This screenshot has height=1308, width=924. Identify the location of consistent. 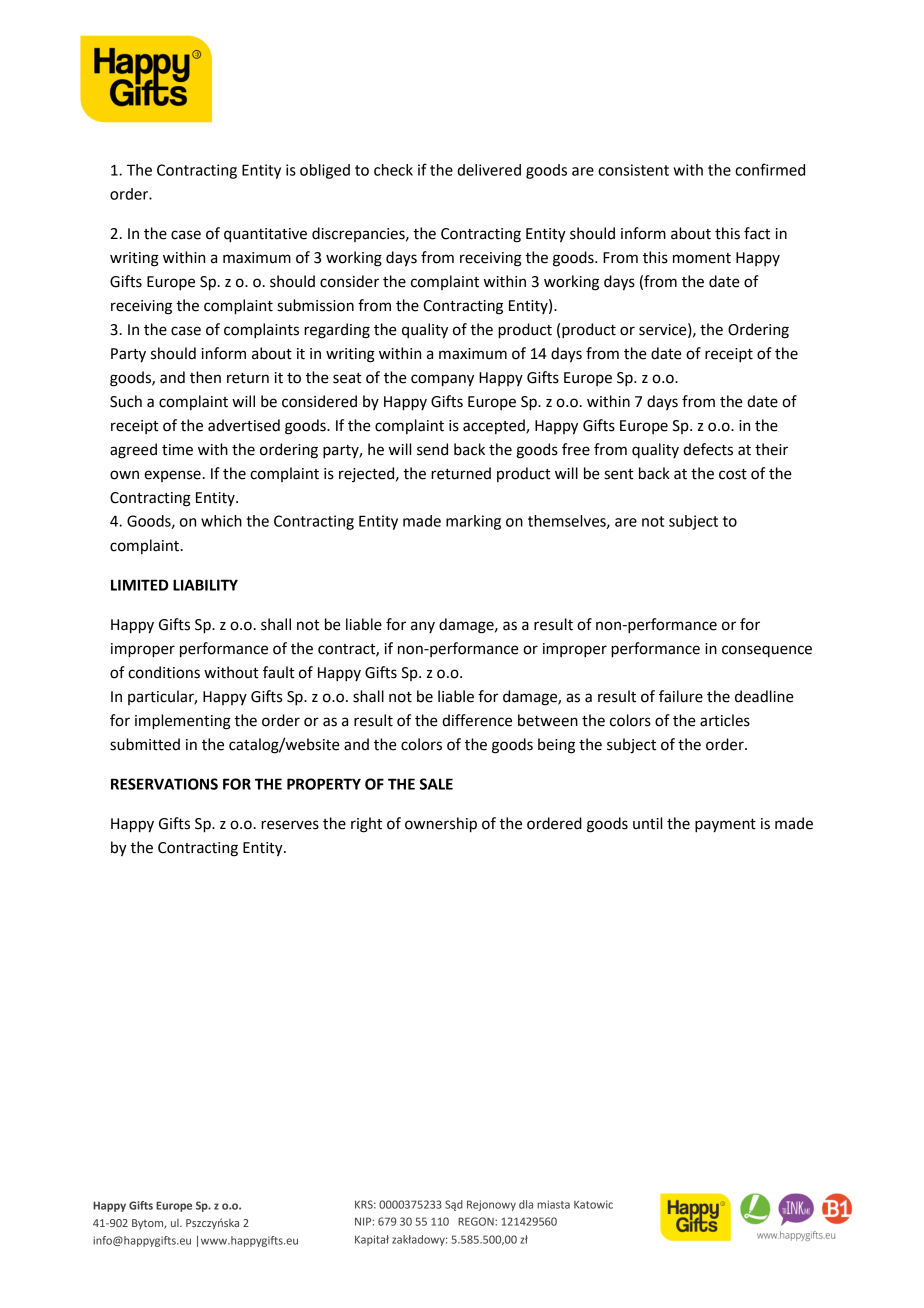
(633, 170).
